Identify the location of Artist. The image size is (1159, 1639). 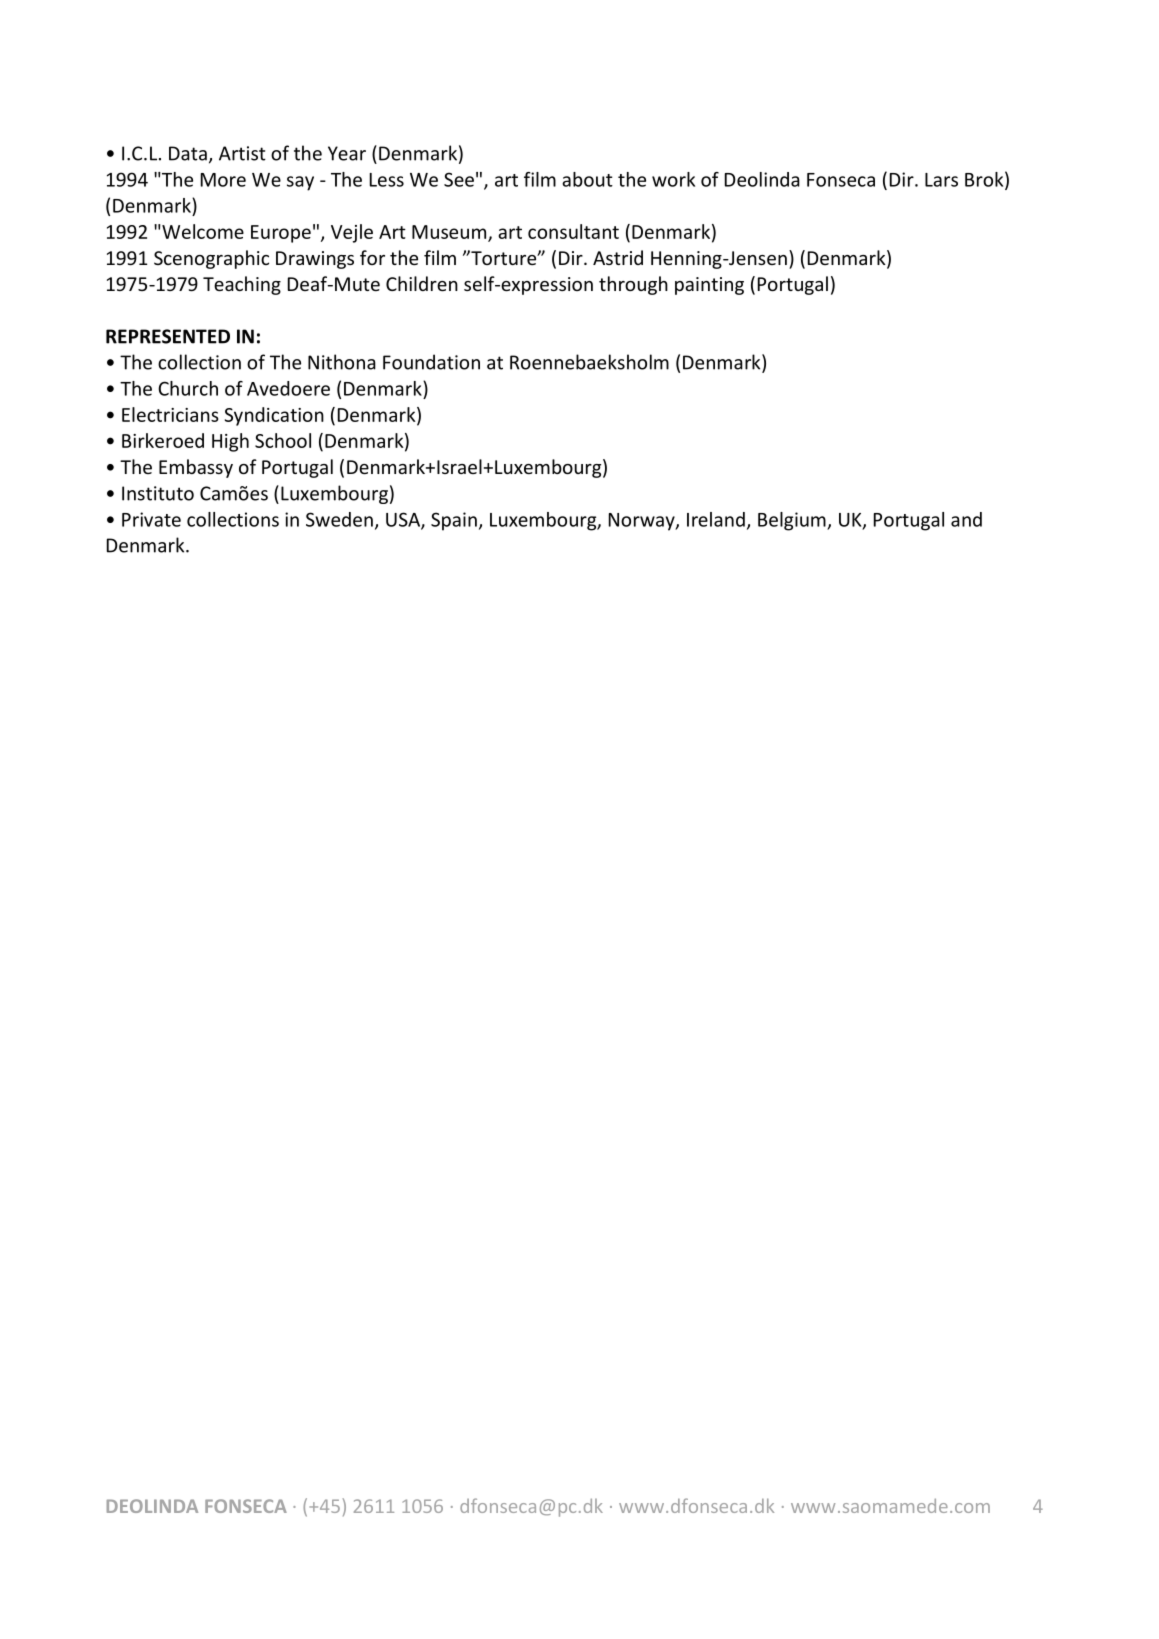
(242, 153).
